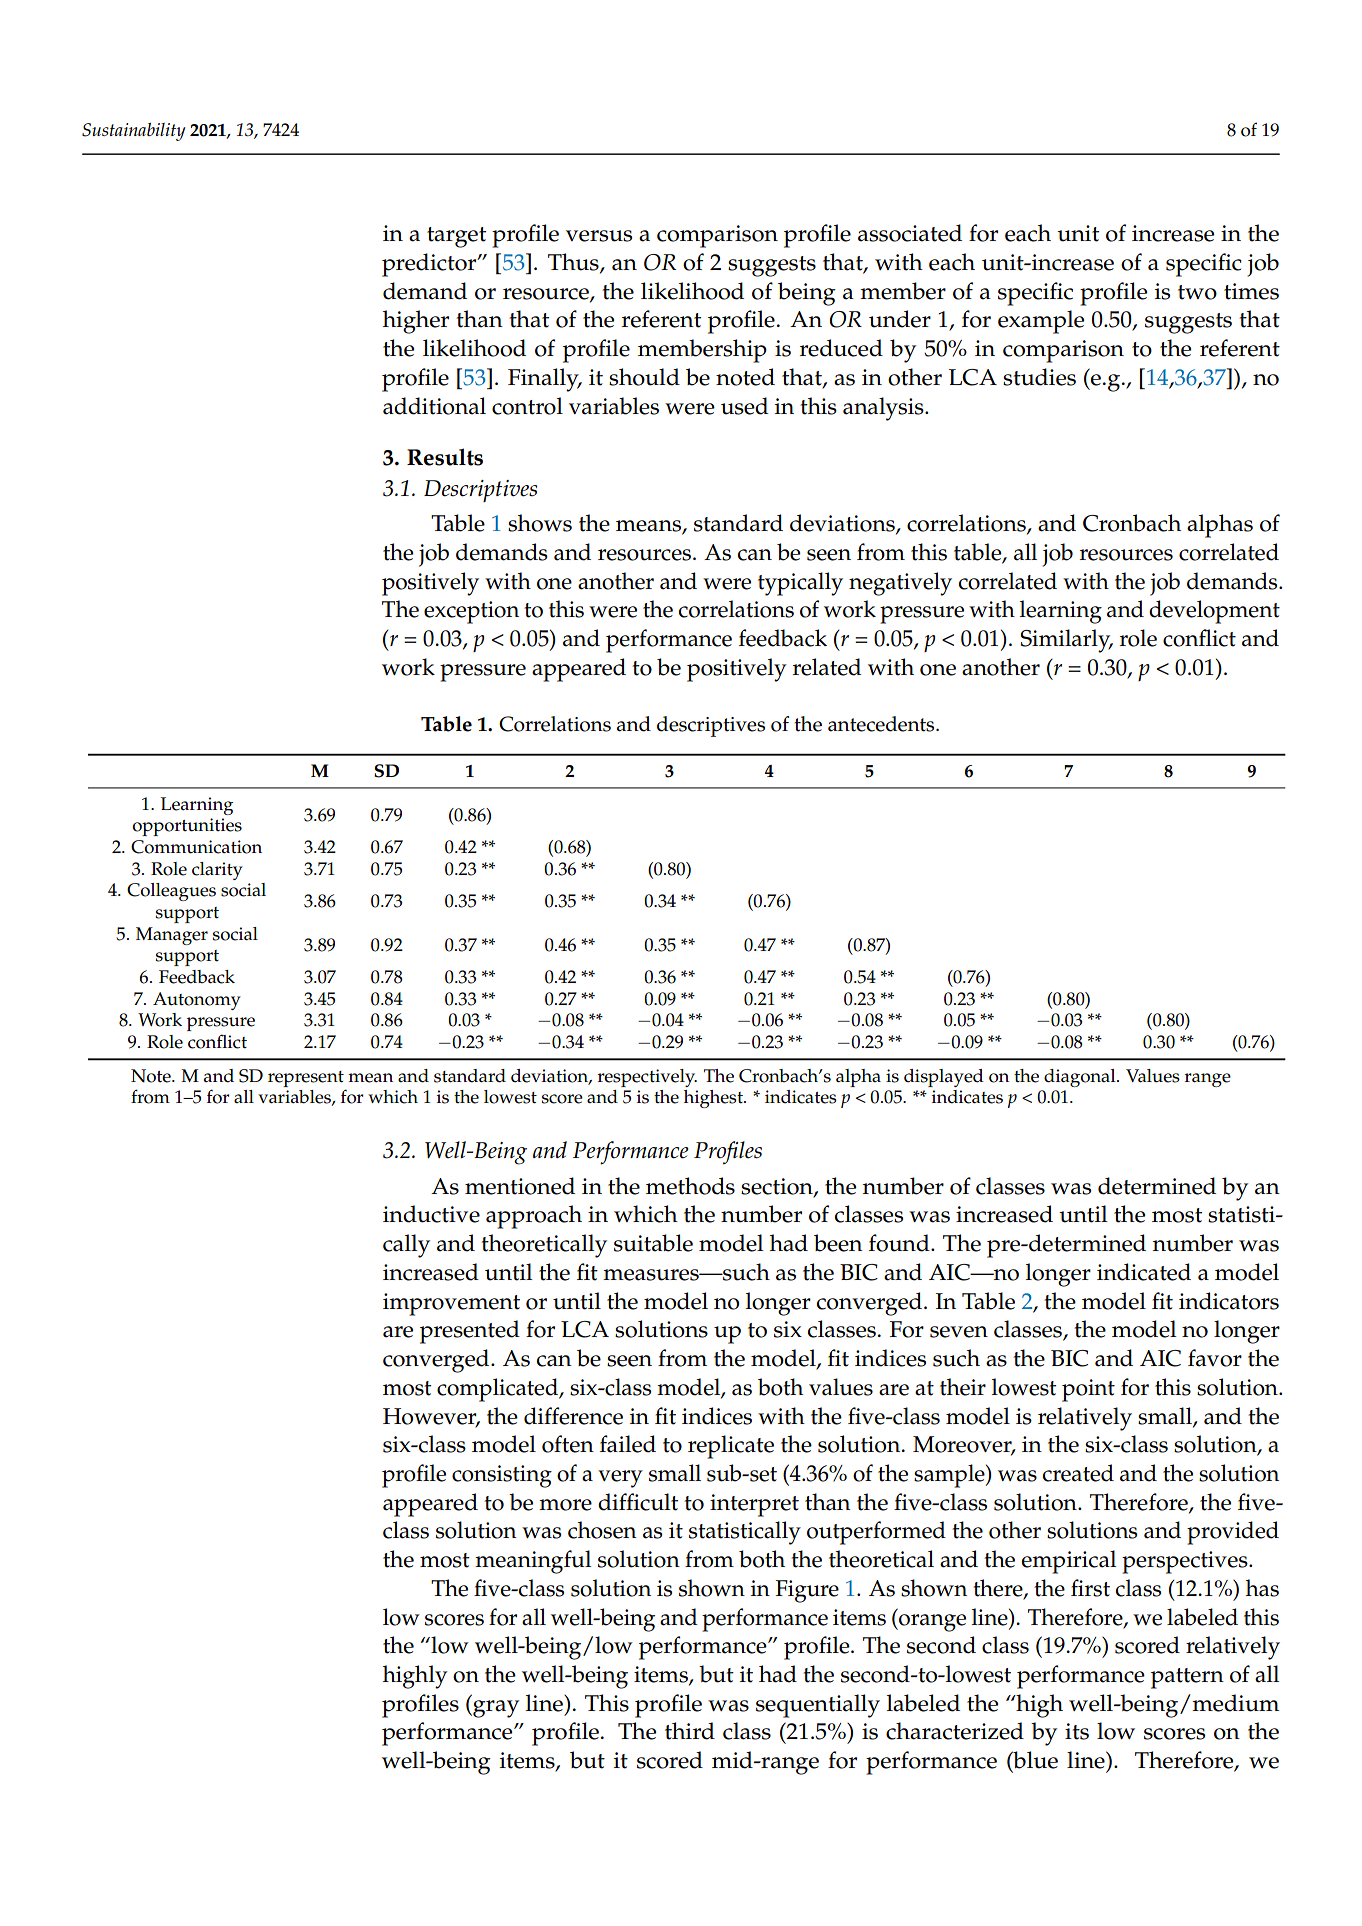 This document has height=1926, width=1362. I want to click on improvement, so click(451, 1304).
